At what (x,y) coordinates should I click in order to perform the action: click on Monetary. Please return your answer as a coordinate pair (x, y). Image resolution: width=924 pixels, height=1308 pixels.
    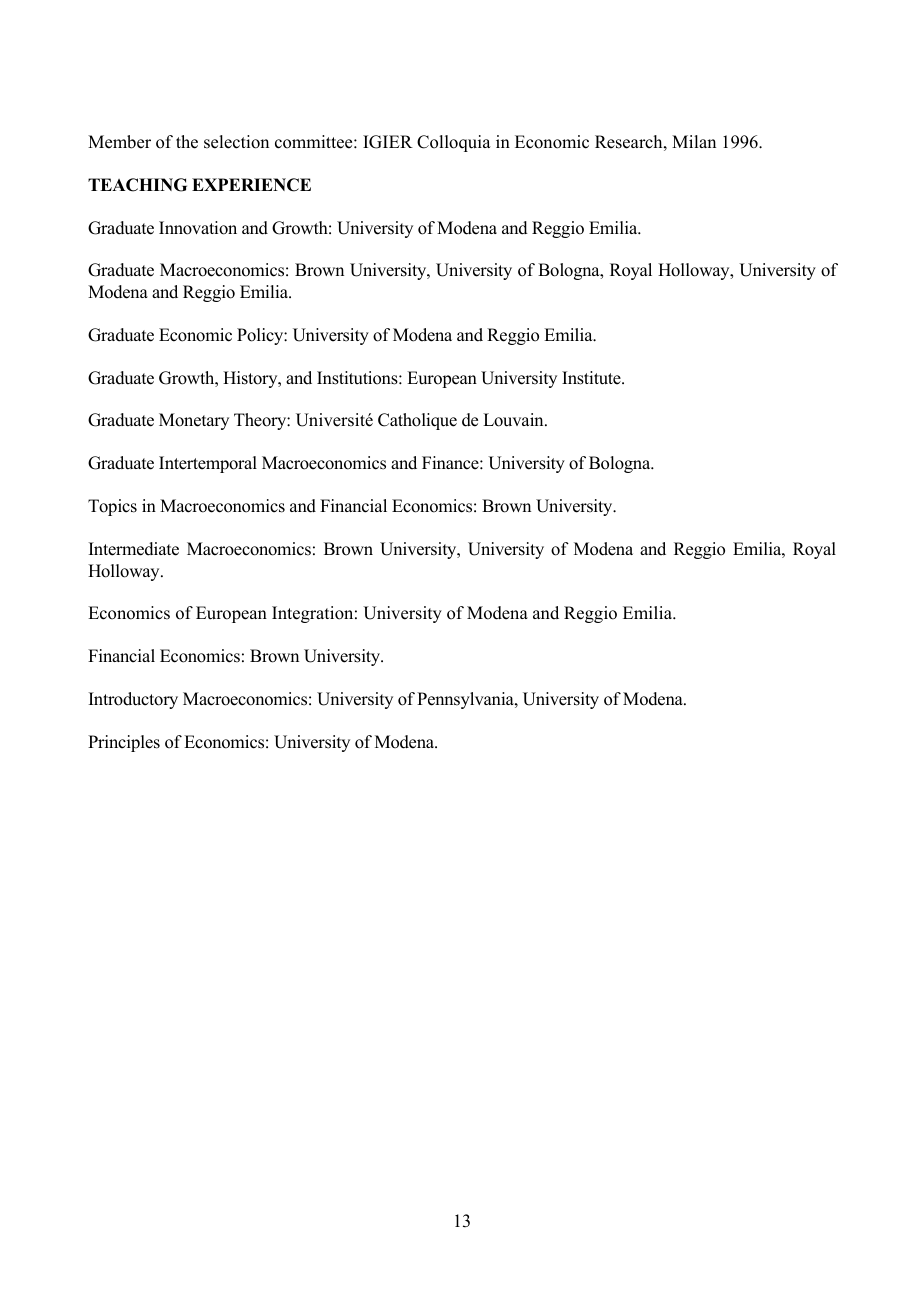
    Looking at the image, I should click on (194, 421).
